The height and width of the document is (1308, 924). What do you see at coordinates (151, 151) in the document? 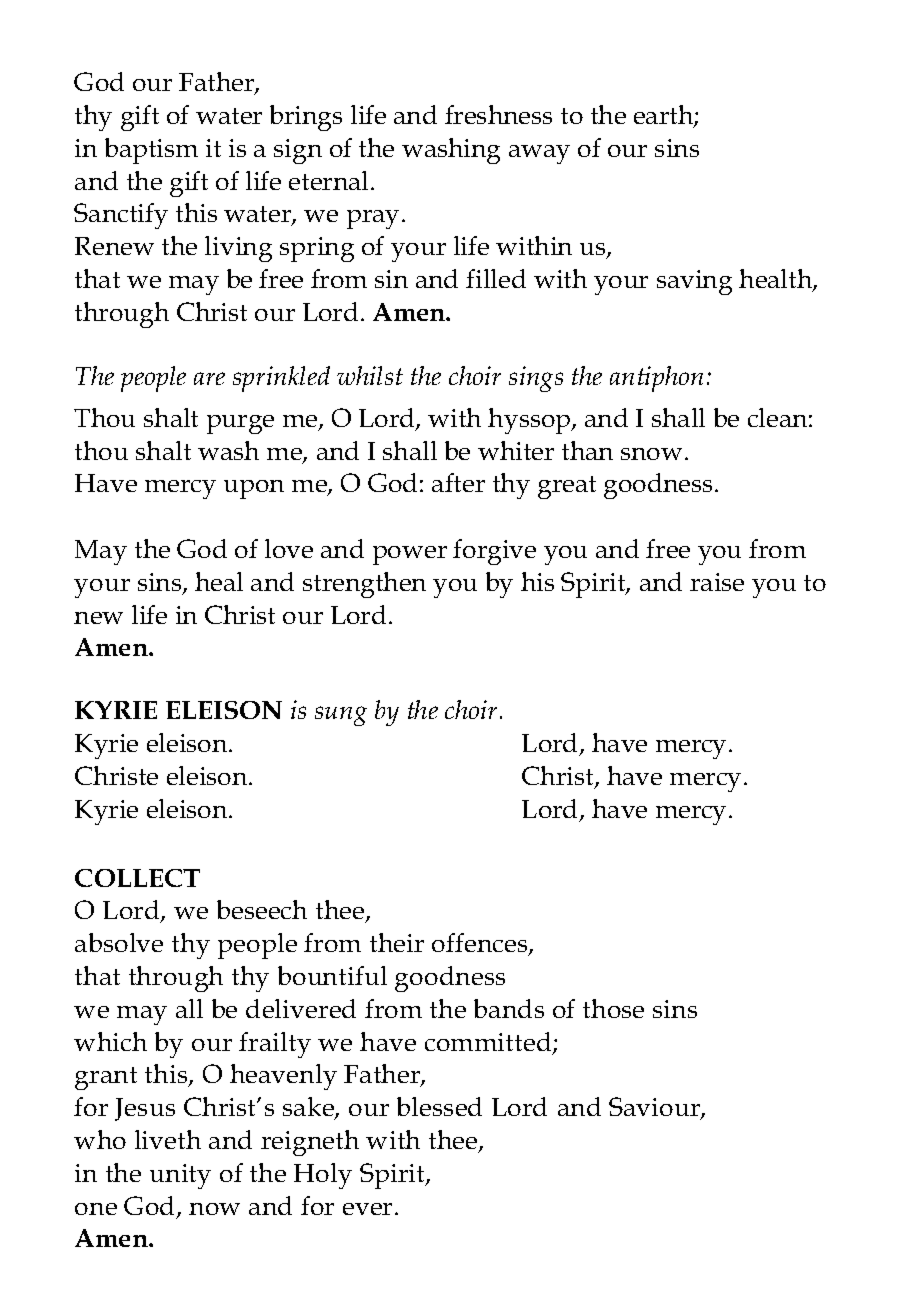
I see `baptism` at bounding box center [151, 151].
